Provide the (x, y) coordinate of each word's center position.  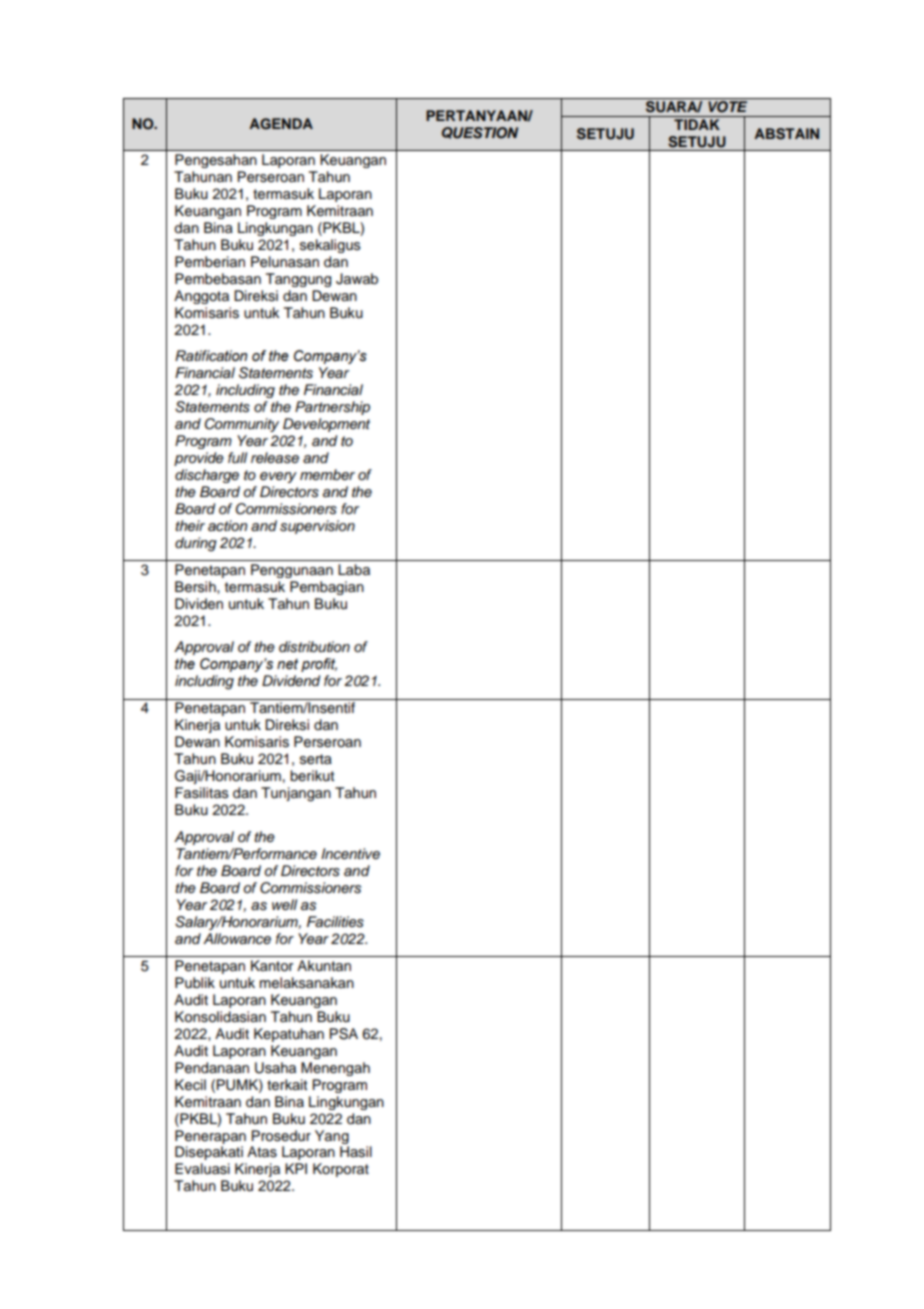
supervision (317, 527)
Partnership (332, 408)
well (284, 904)
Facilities (335, 922)
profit (319, 665)
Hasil (356, 1152)
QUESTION (480, 133)
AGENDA (281, 124)
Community (242, 425)
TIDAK (697, 124)
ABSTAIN (786, 134)
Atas (262, 1152)
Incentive (350, 853)
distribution (314, 647)
